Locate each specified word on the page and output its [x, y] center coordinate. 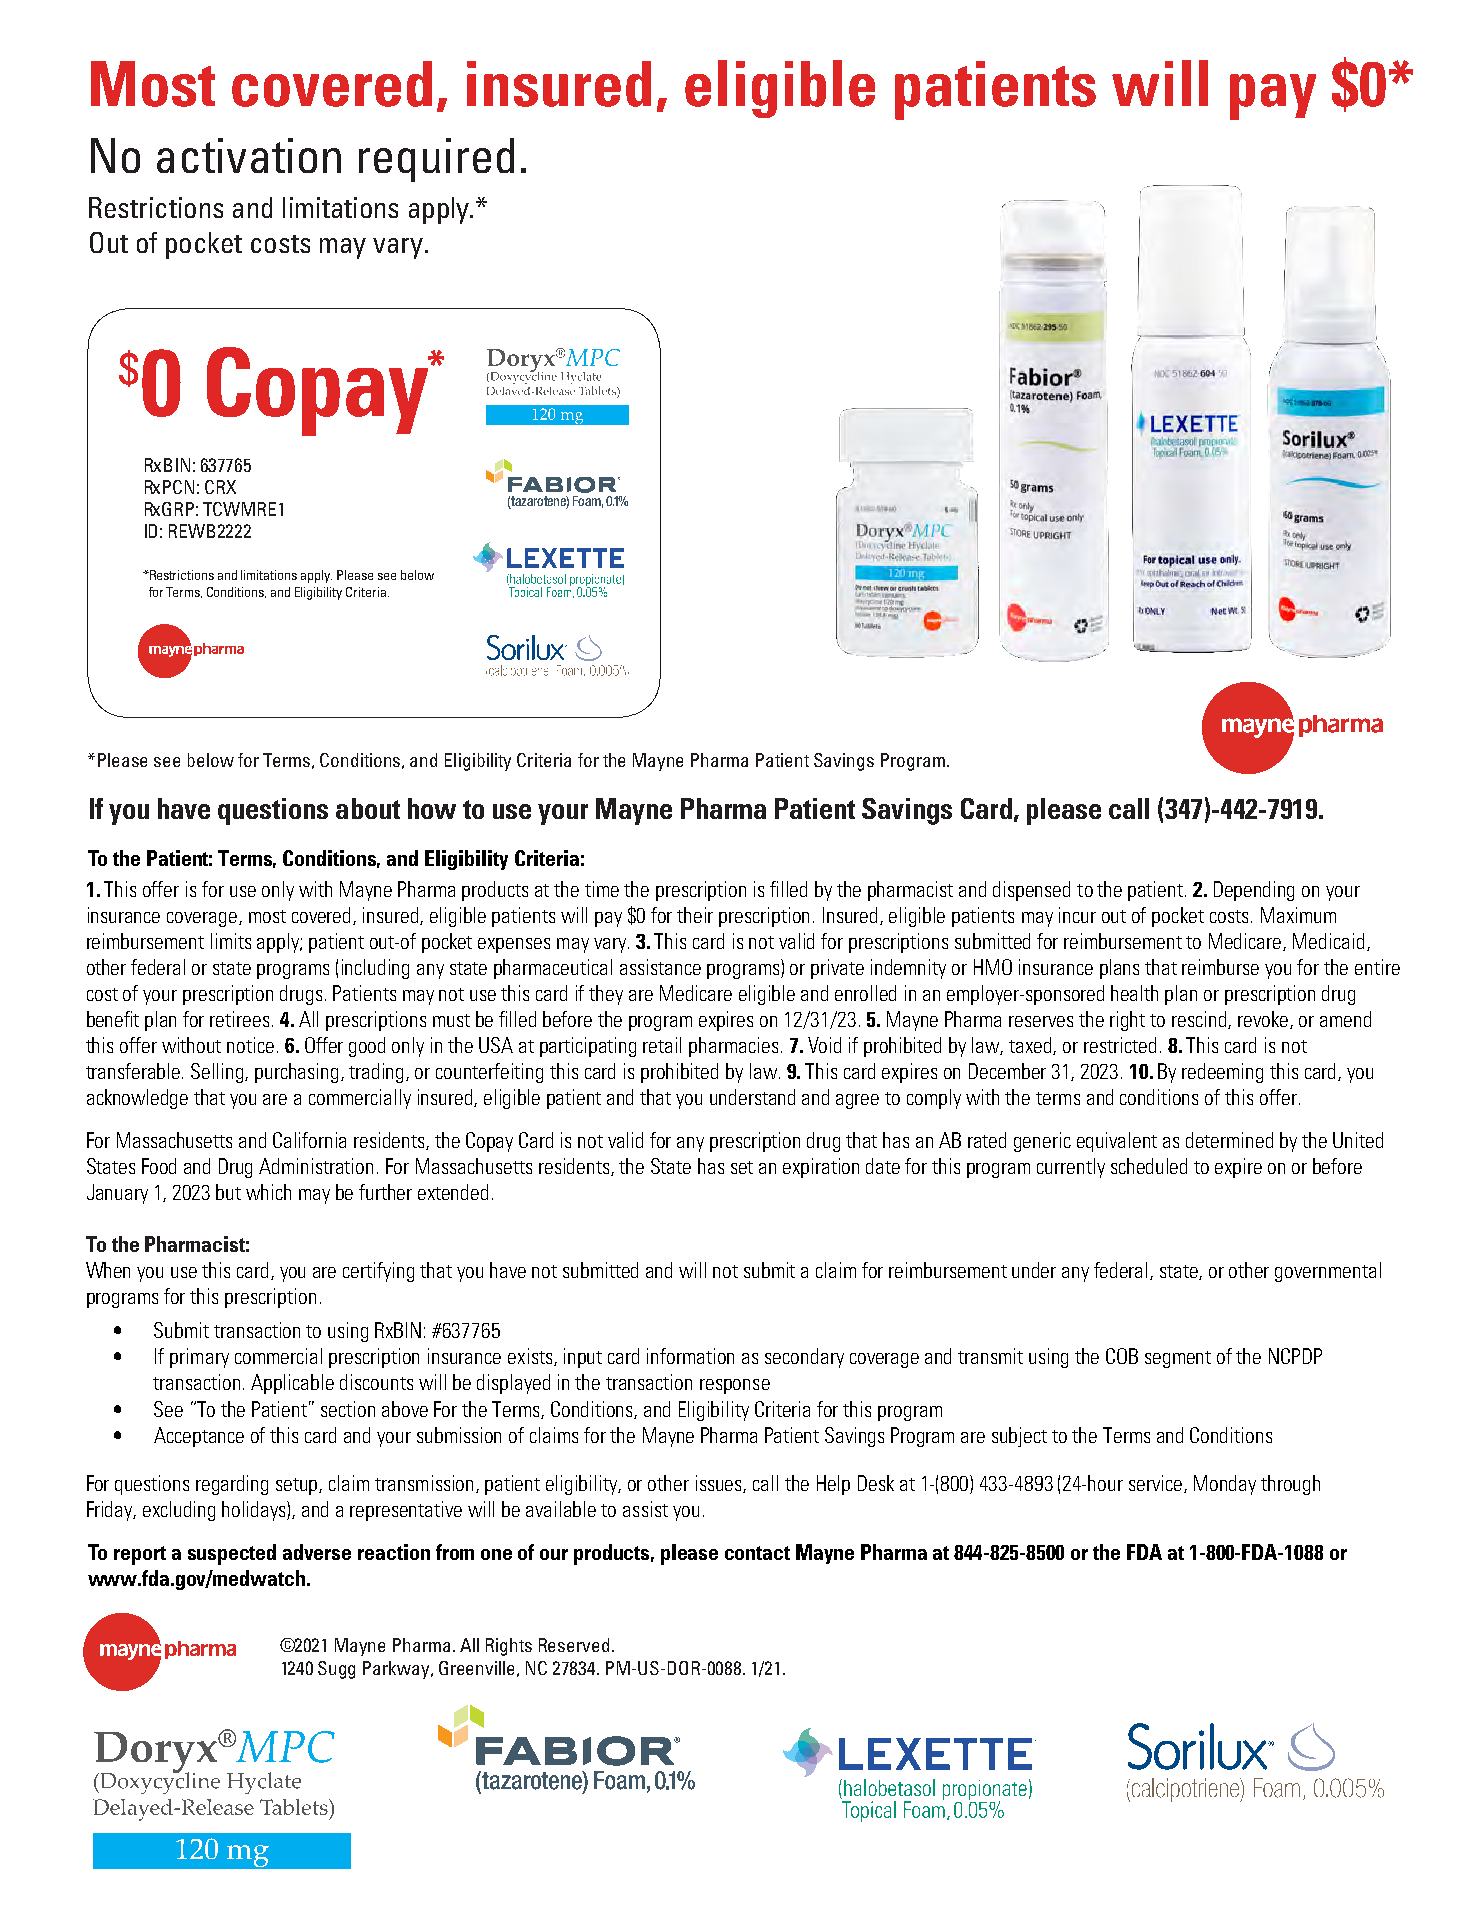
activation [249, 155]
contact [757, 1553]
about [368, 808]
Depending [1254, 891]
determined [1229, 1140]
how [432, 808]
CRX [220, 487]
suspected [232, 1554]
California [309, 1140]
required [436, 160]
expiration [821, 1168]
